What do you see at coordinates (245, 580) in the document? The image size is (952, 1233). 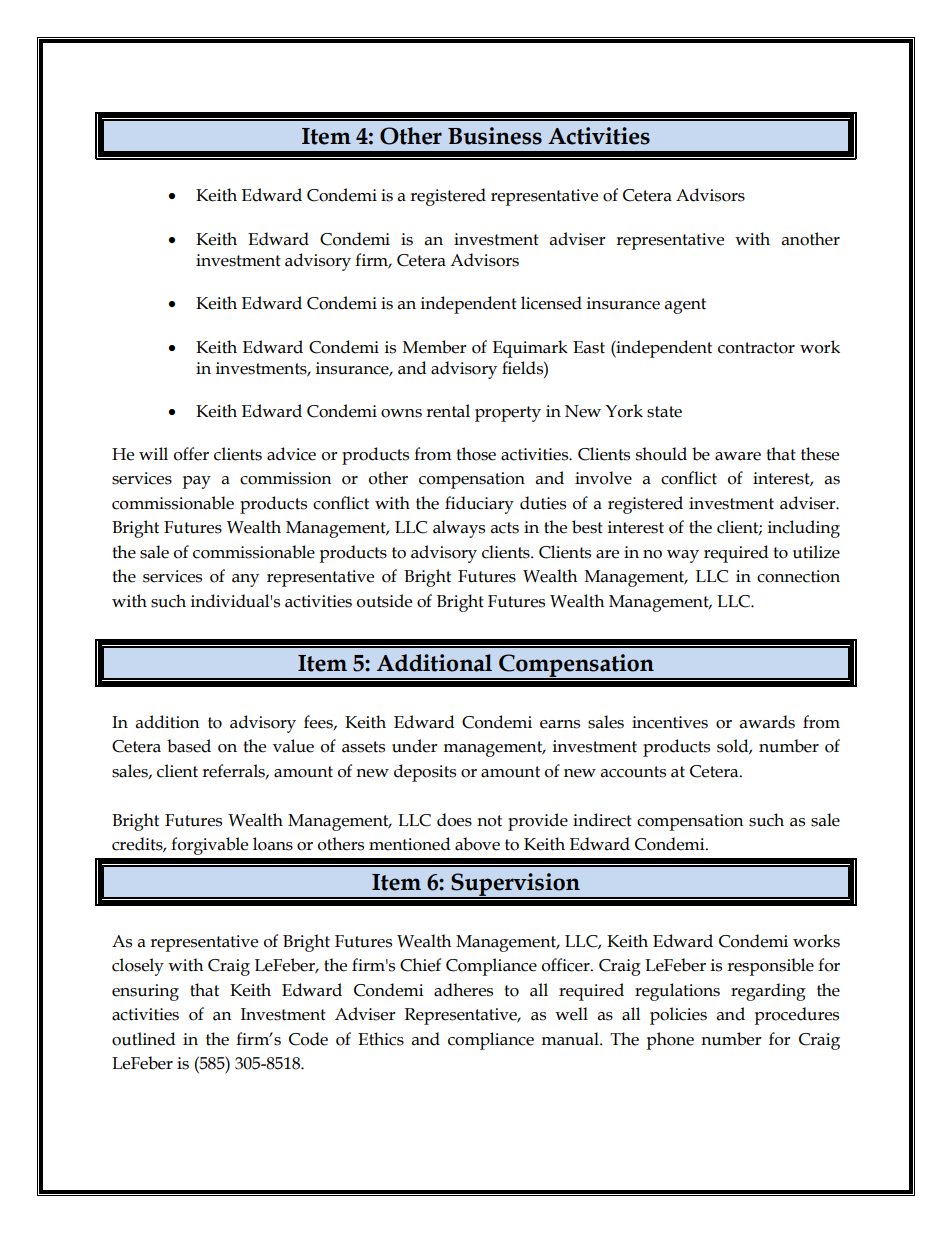 I see `any` at bounding box center [245, 580].
